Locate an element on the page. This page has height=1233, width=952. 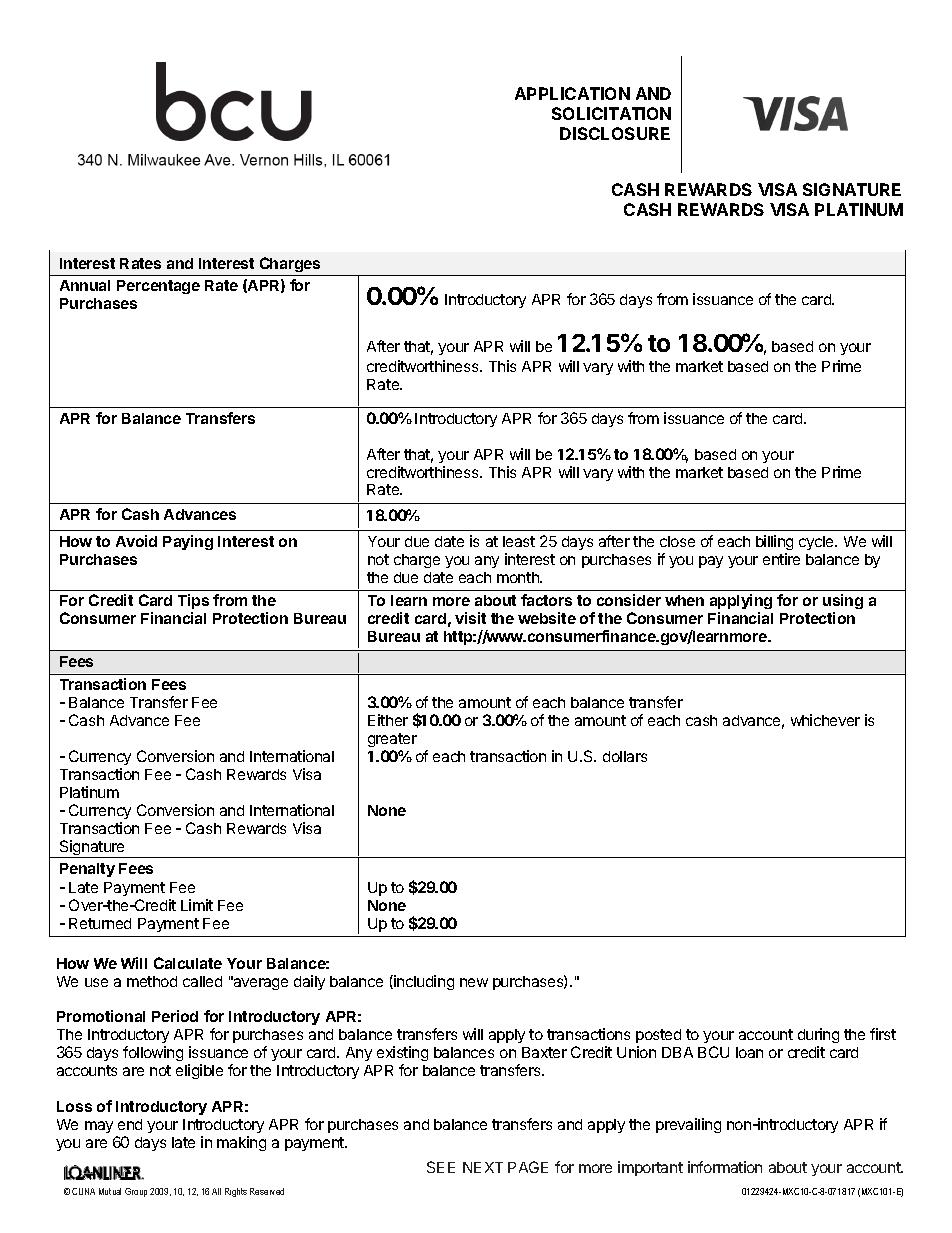
Tips is located at coordinates (193, 603).
